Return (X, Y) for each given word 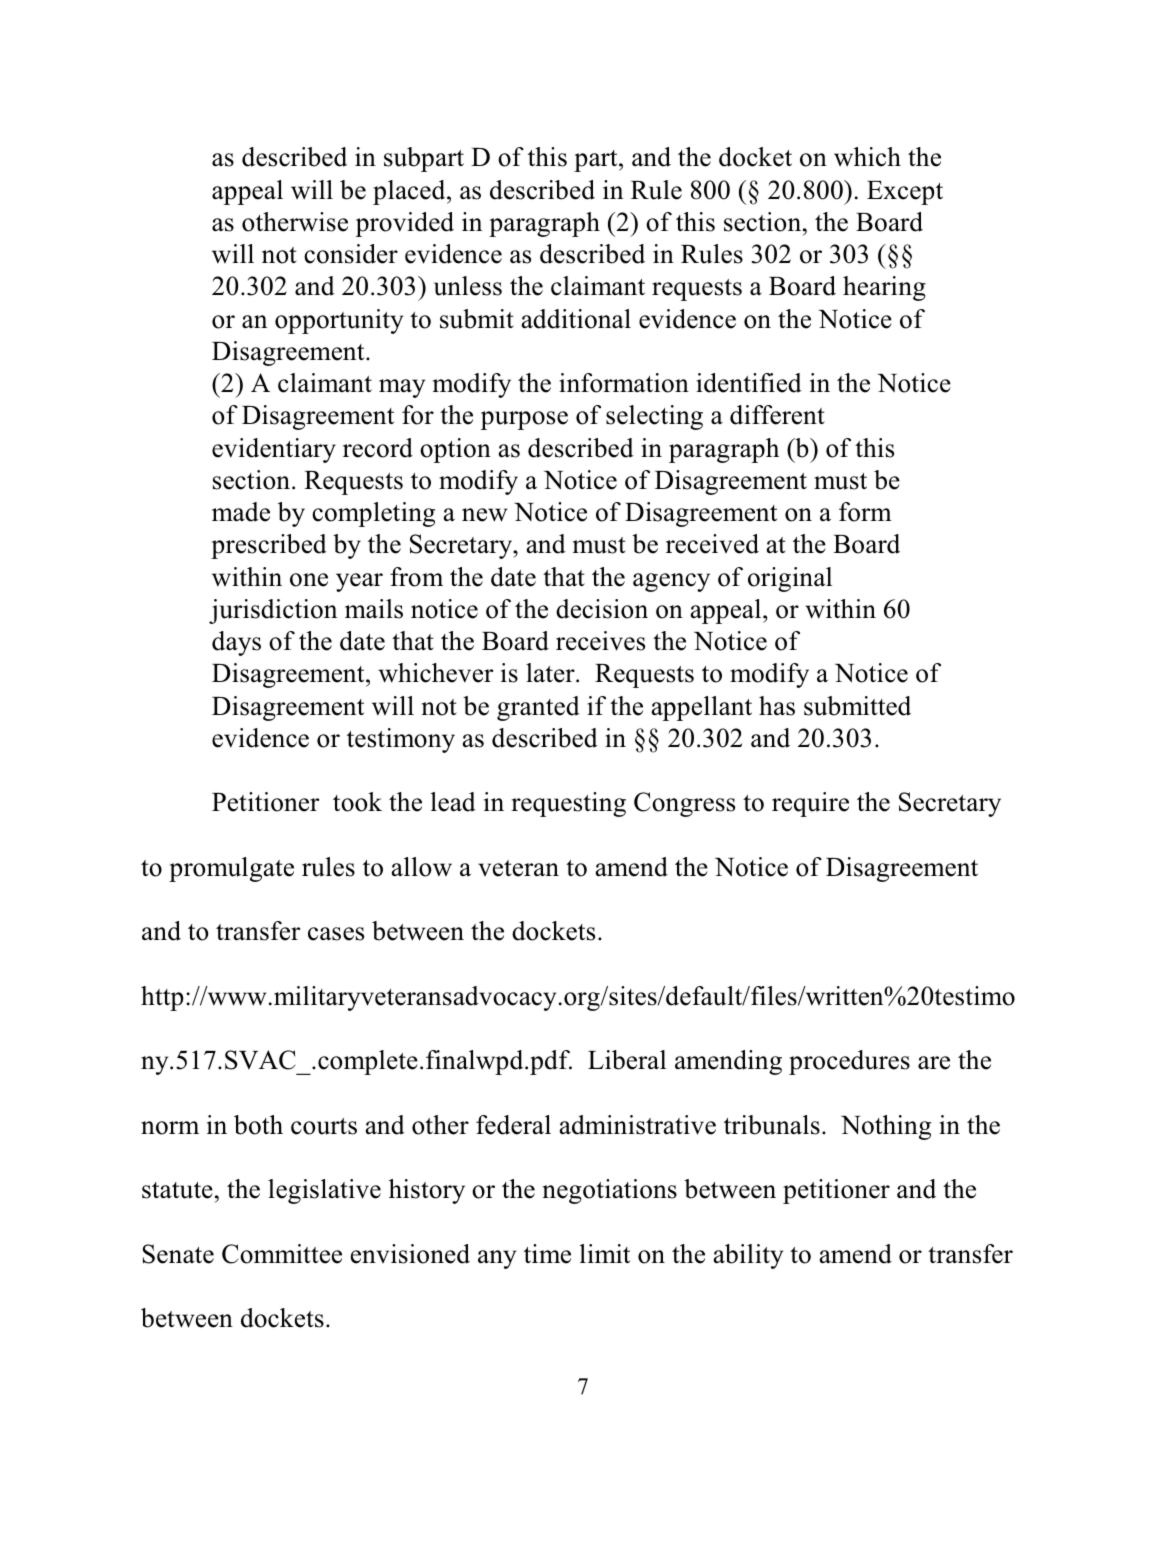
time (547, 1254)
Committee (282, 1254)
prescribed (269, 546)
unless (468, 286)
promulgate (231, 869)
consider (351, 254)
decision (602, 609)
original (790, 579)
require (810, 804)
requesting (568, 804)
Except (905, 193)
